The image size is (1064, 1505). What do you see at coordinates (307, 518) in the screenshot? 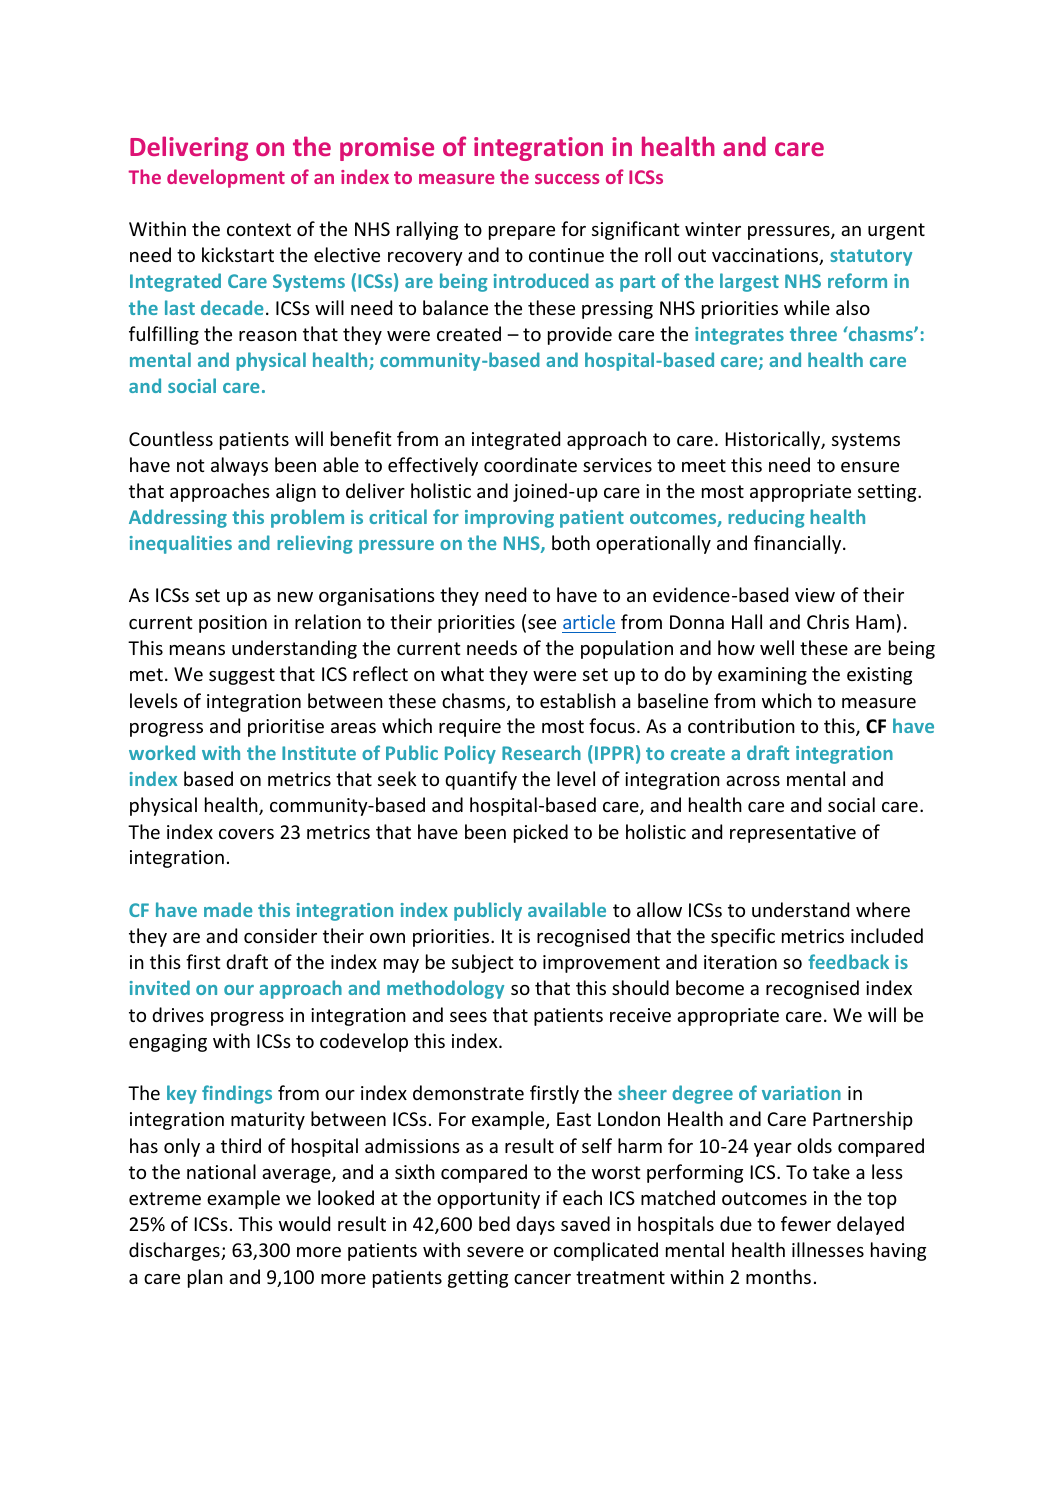
I see `problem` at bounding box center [307, 518].
